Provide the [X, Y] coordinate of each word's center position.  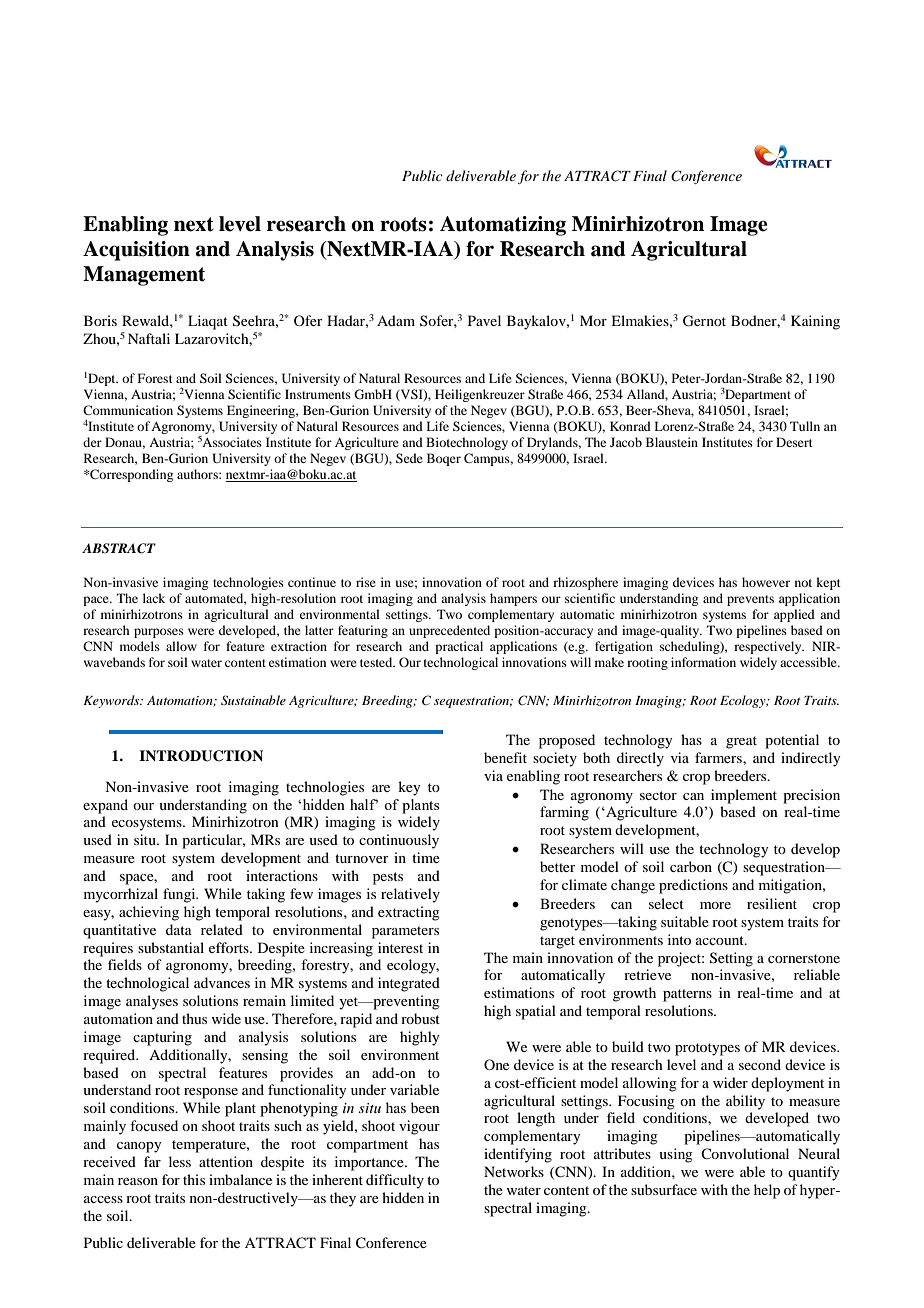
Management [144, 276]
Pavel [484, 320]
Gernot [704, 321]
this [194, 1179]
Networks [514, 1171]
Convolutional [745, 1153]
